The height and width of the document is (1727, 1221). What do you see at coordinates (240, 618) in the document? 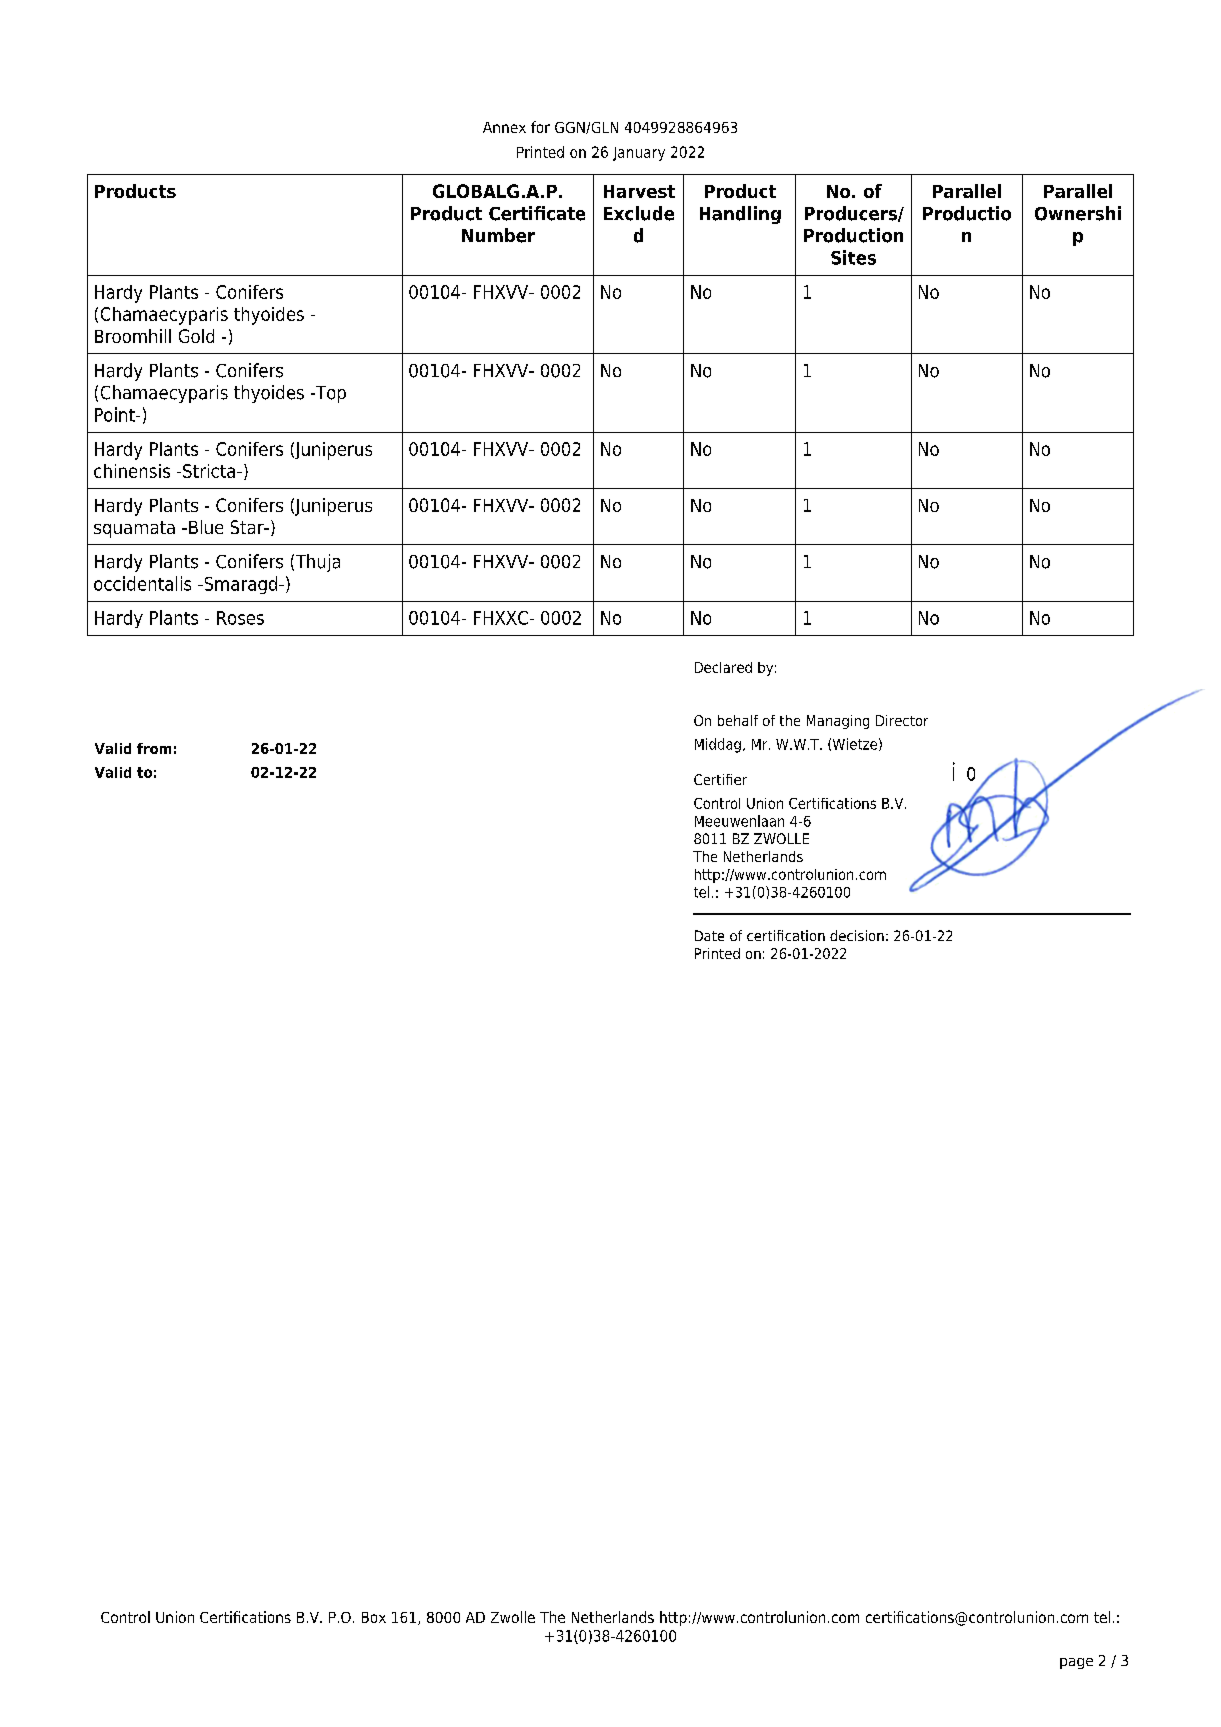
I see `Roses` at bounding box center [240, 618].
